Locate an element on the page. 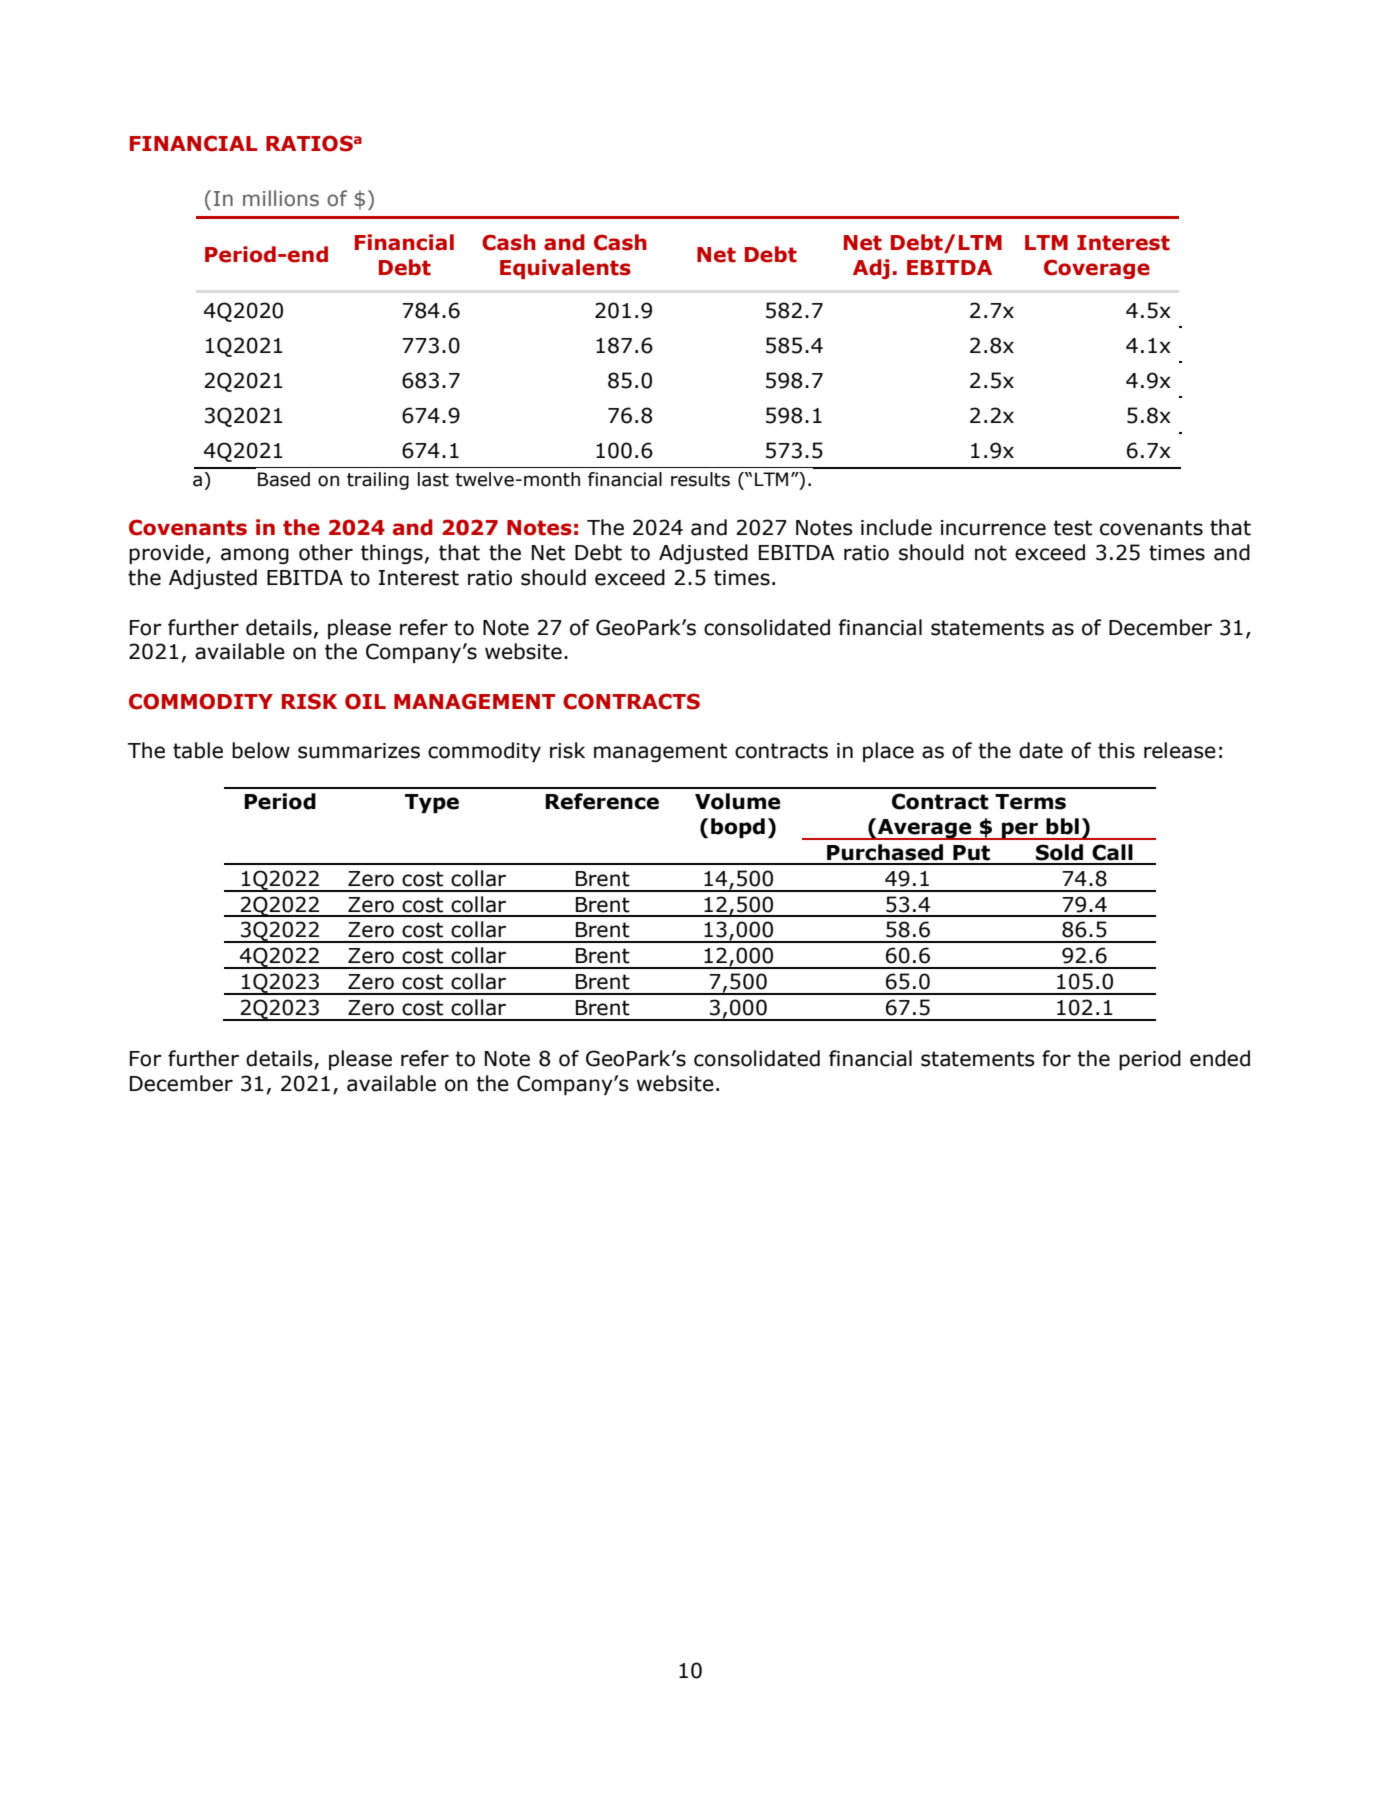 The height and width of the page is (1794, 1386). Type is located at coordinates (432, 803).
